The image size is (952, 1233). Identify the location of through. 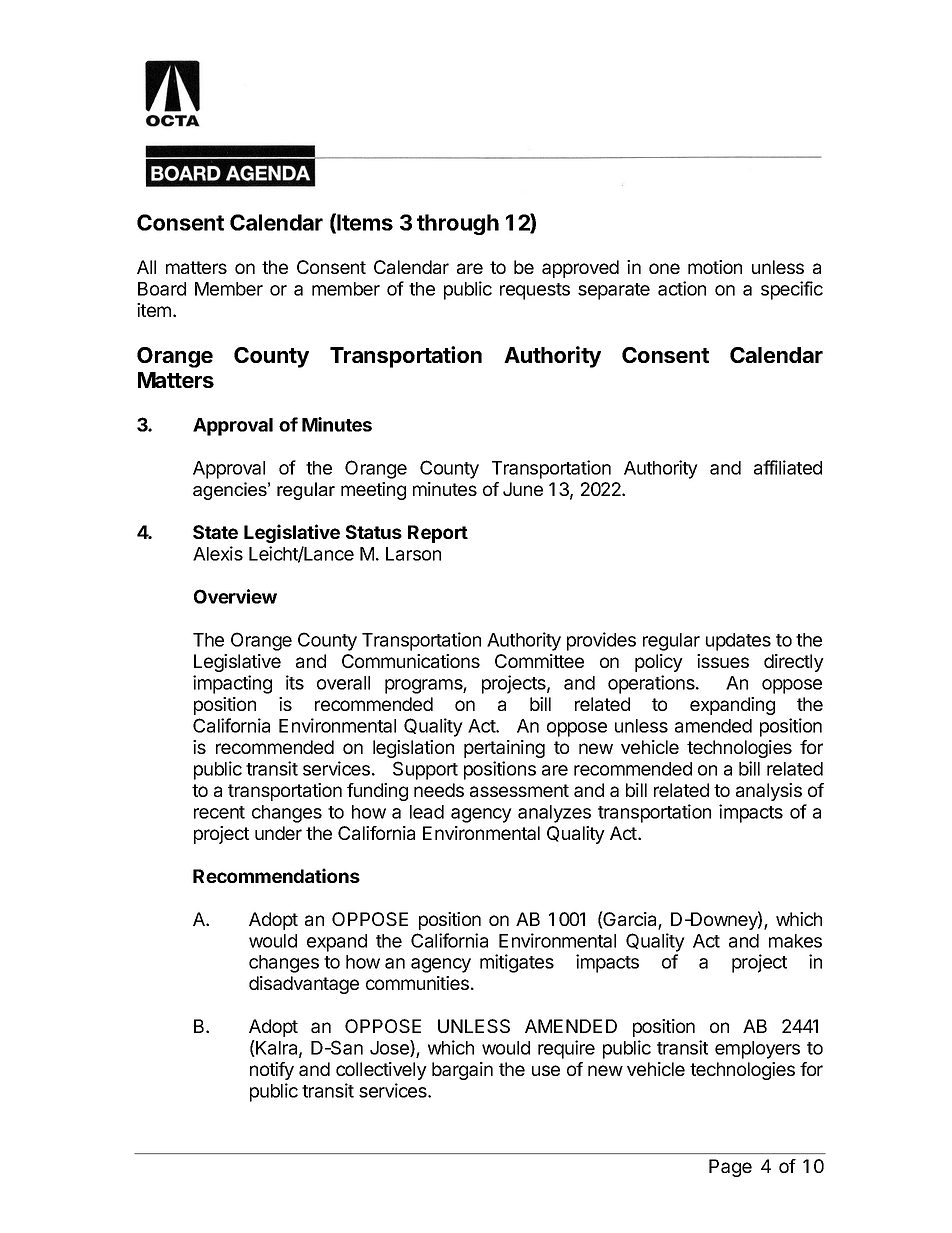
(458, 224).
